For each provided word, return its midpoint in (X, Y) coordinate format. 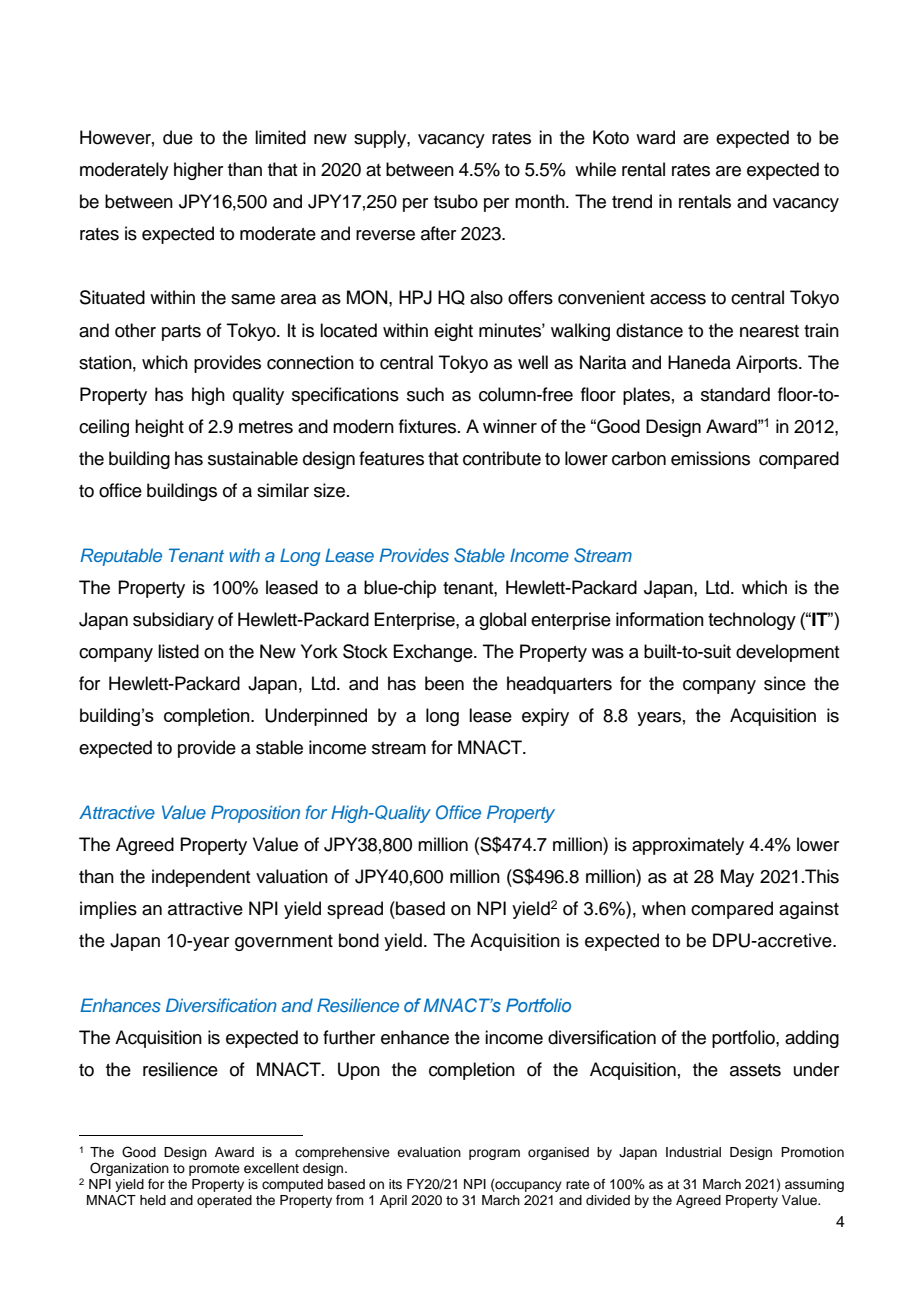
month (541, 201)
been (444, 683)
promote (214, 1170)
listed (178, 651)
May (737, 878)
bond (359, 940)
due (178, 137)
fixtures (429, 426)
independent (201, 878)
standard (735, 394)
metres (266, 427)
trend (632, 201)
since (785, 683)
